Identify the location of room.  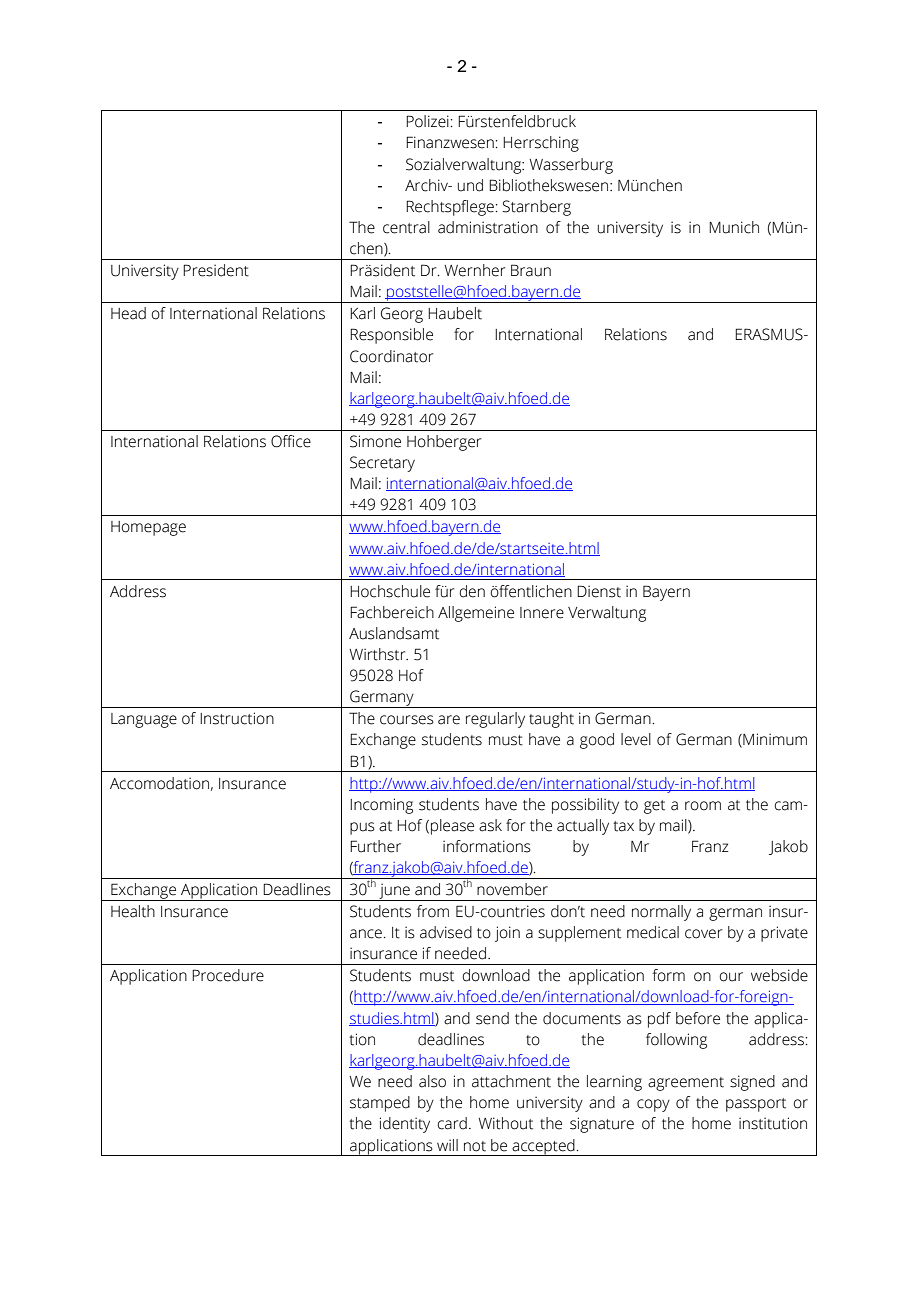
(703, 806).
